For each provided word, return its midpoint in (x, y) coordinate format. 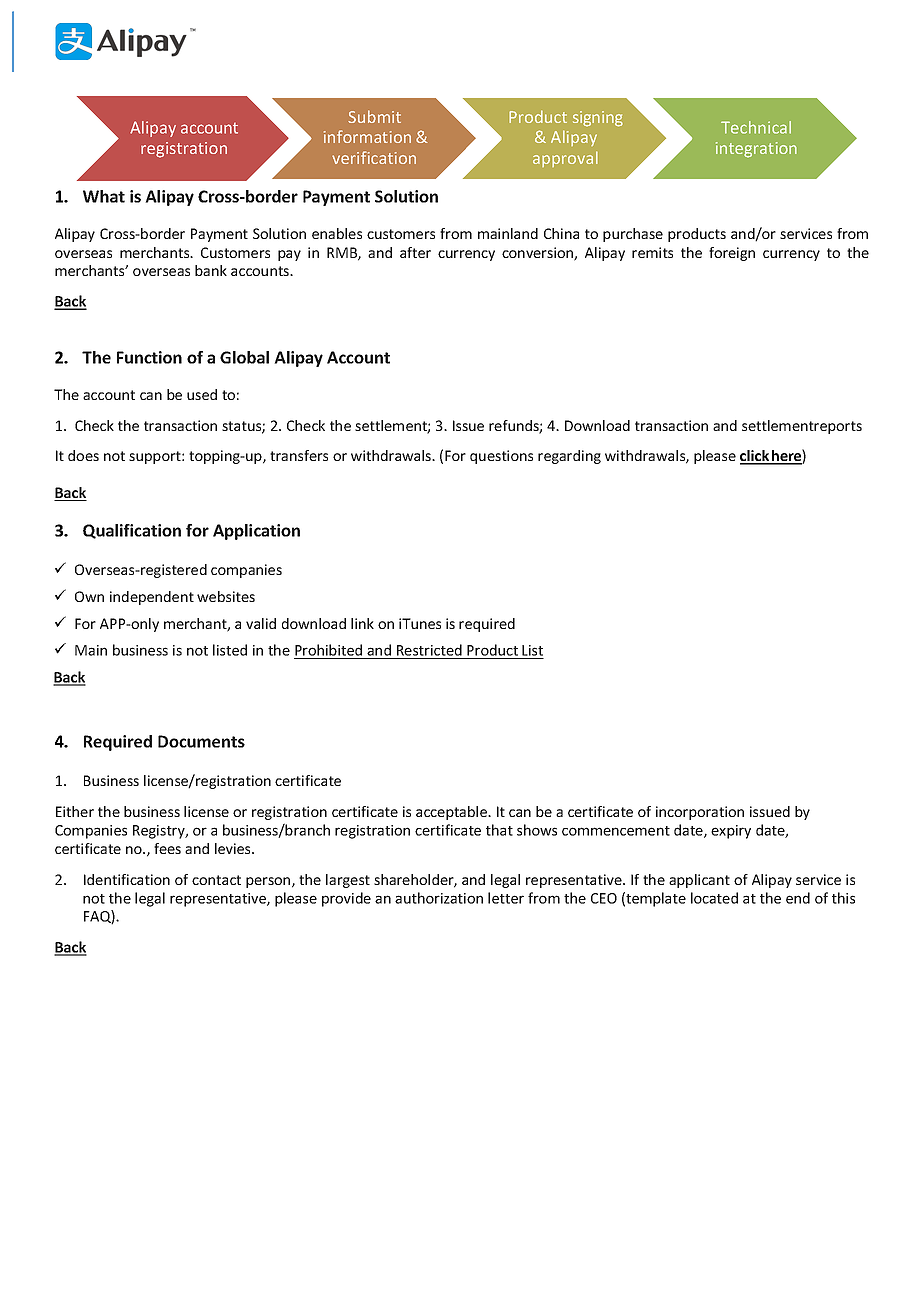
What (104, 196)
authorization (439, 898)
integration (756, 150)
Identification (127, 879)
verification (374, 157)
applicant (699, 881)
